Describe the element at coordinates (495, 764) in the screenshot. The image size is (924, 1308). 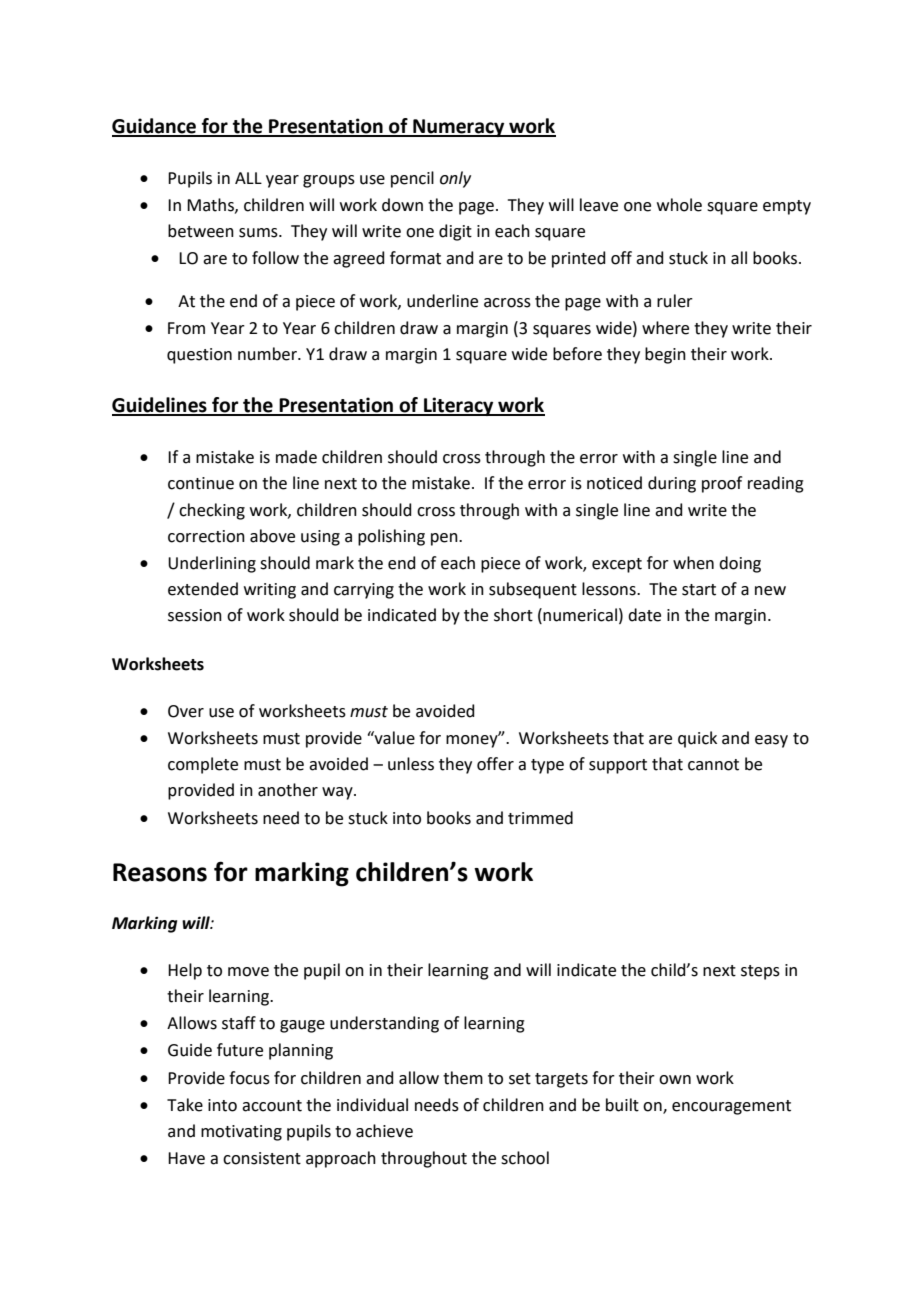
I see `offer` at that location.
